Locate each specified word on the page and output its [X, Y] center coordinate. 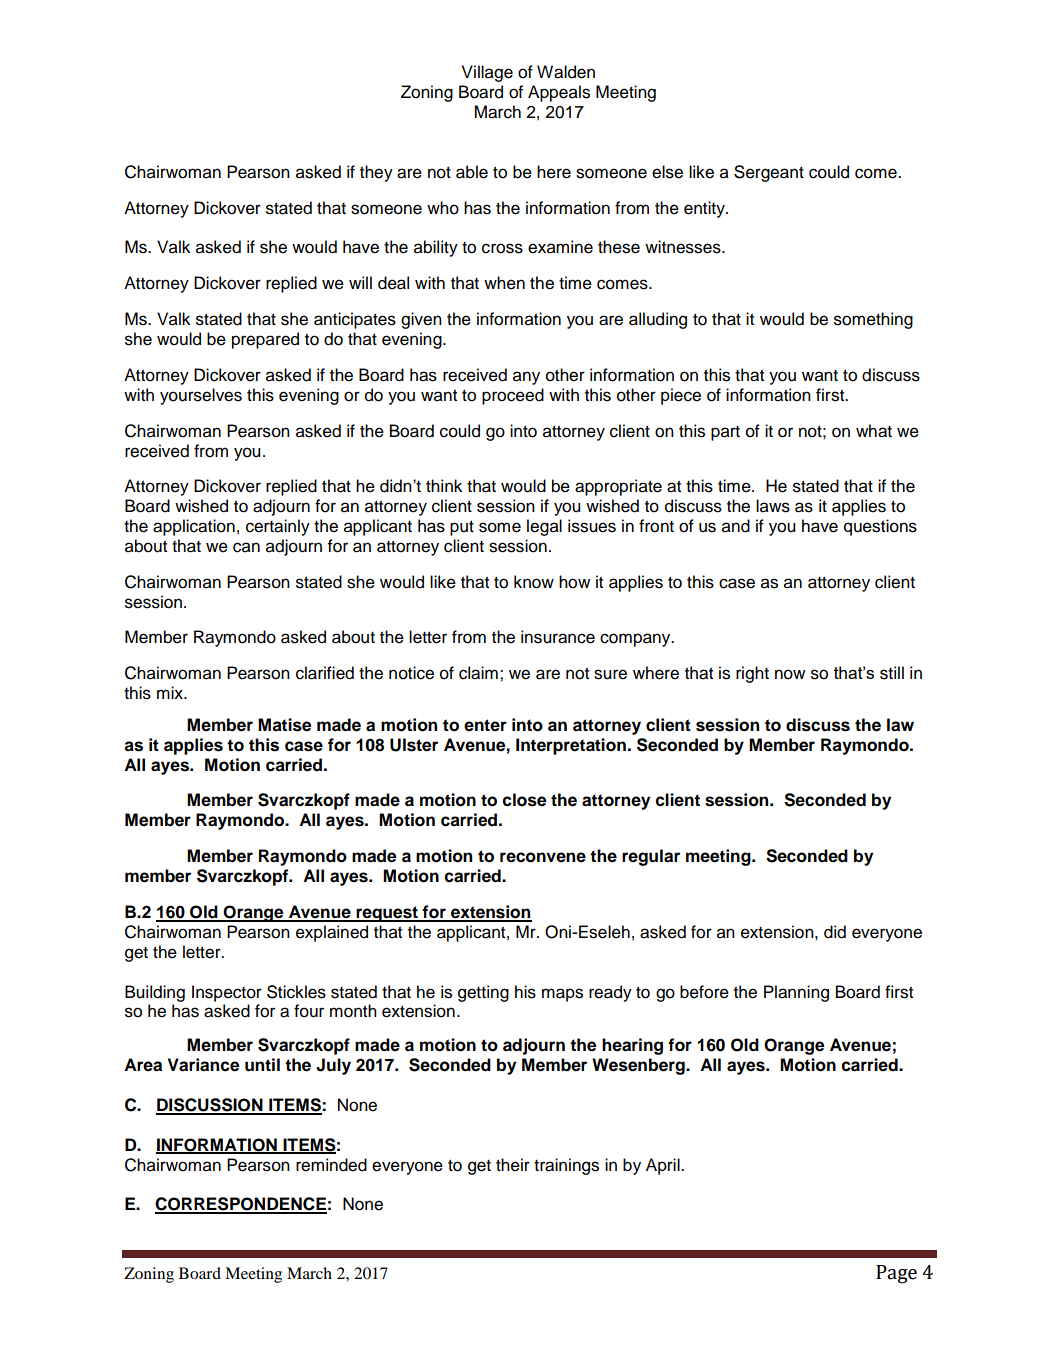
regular [651, 857]
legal [544, 527]
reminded [331, 1165]
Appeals [559, 93]
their [513, 1165]
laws [773, 506]
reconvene [543, 857]
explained [332, 933]
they [376, 173]
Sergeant [769, 173]
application [194, 527]
